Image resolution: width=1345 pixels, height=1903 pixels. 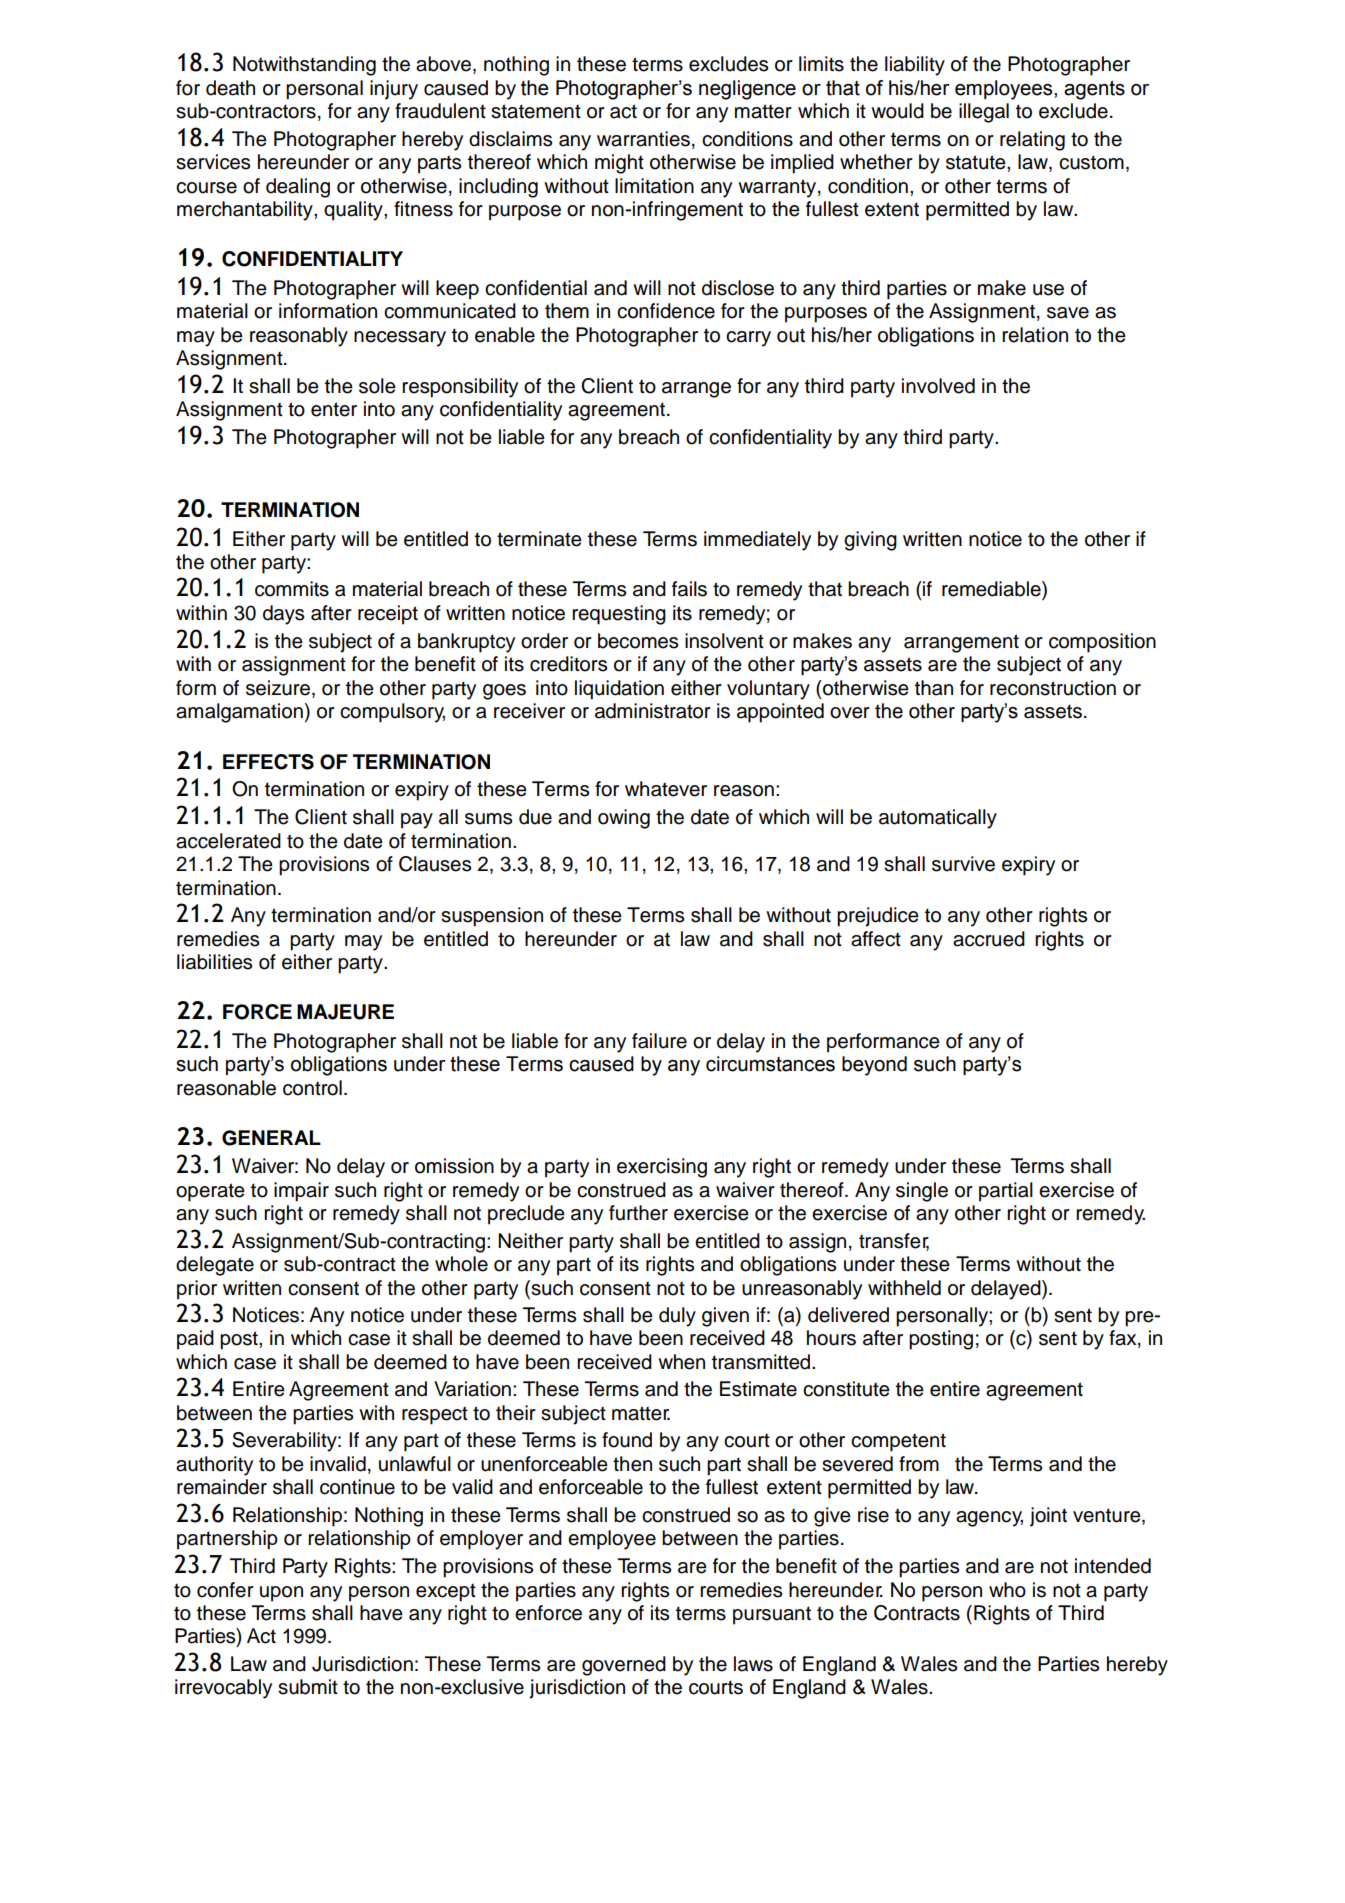 What do you see at coordinates (938, 386) in the screenshot?
I see `involved` at bounding box center [938, 386].
